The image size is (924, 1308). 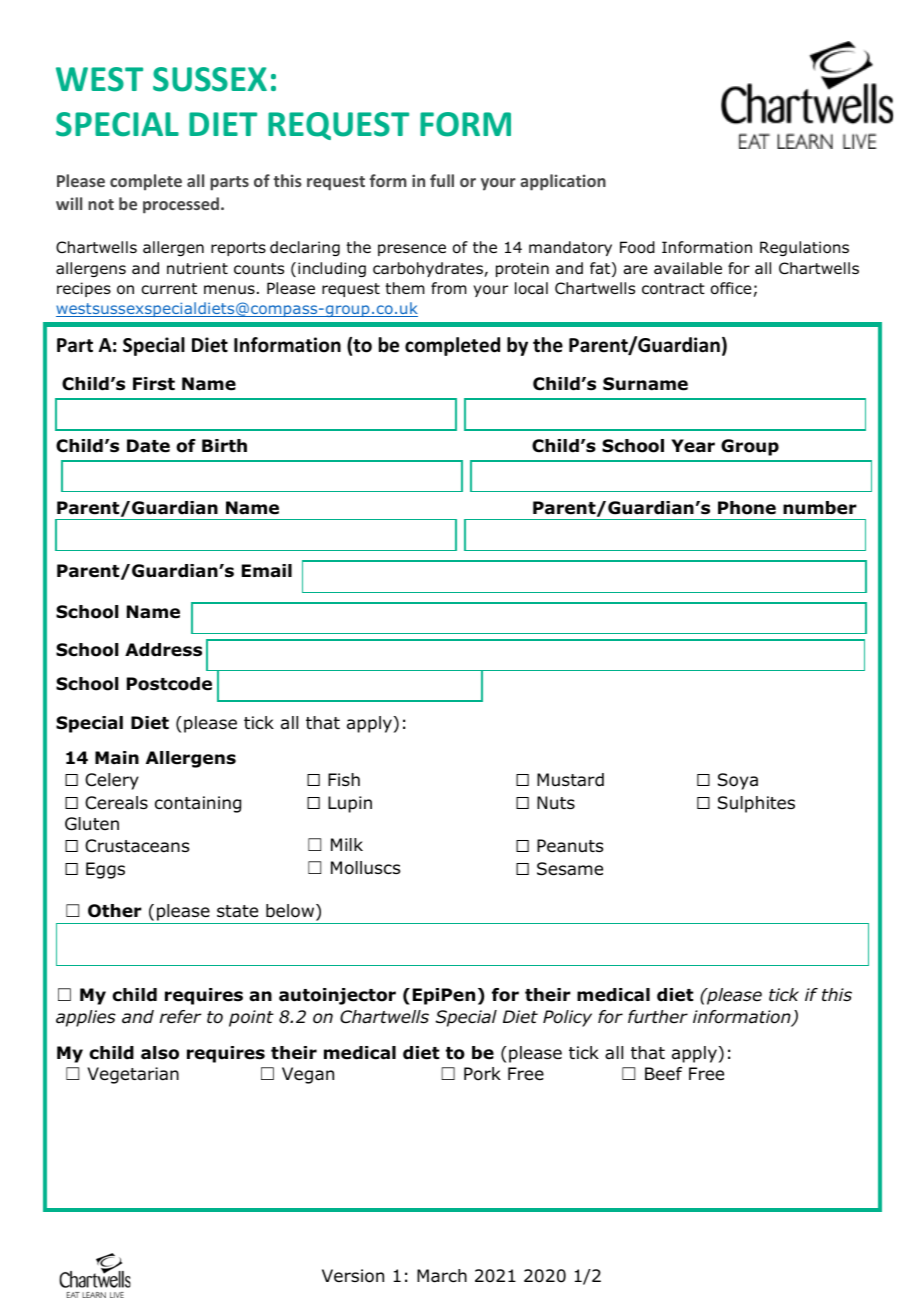 I want to click on Version, so click(x=353, y=1276).
